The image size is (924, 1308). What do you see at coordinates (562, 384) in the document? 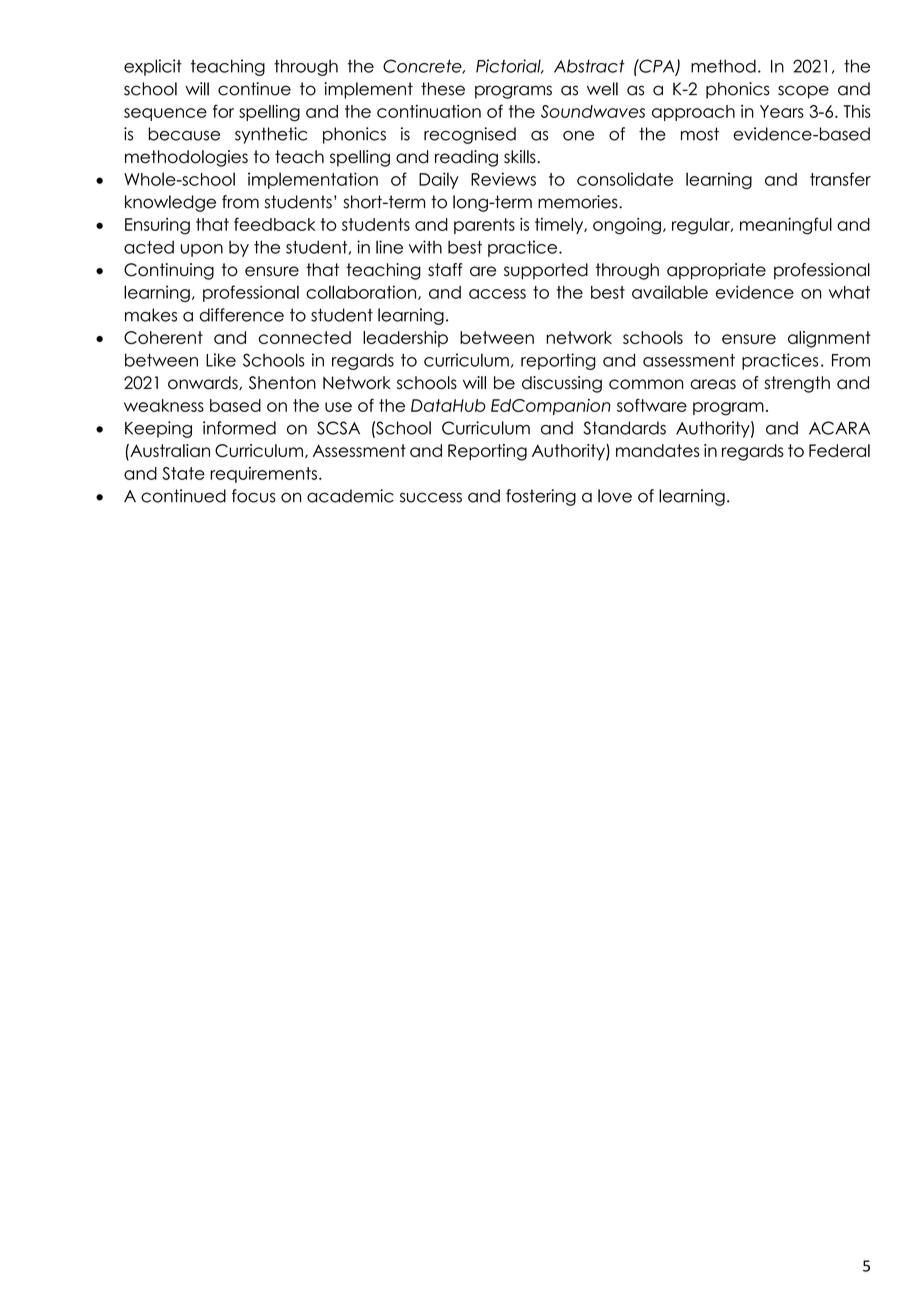
I see `discussing` at bounding box center [562, 384].
